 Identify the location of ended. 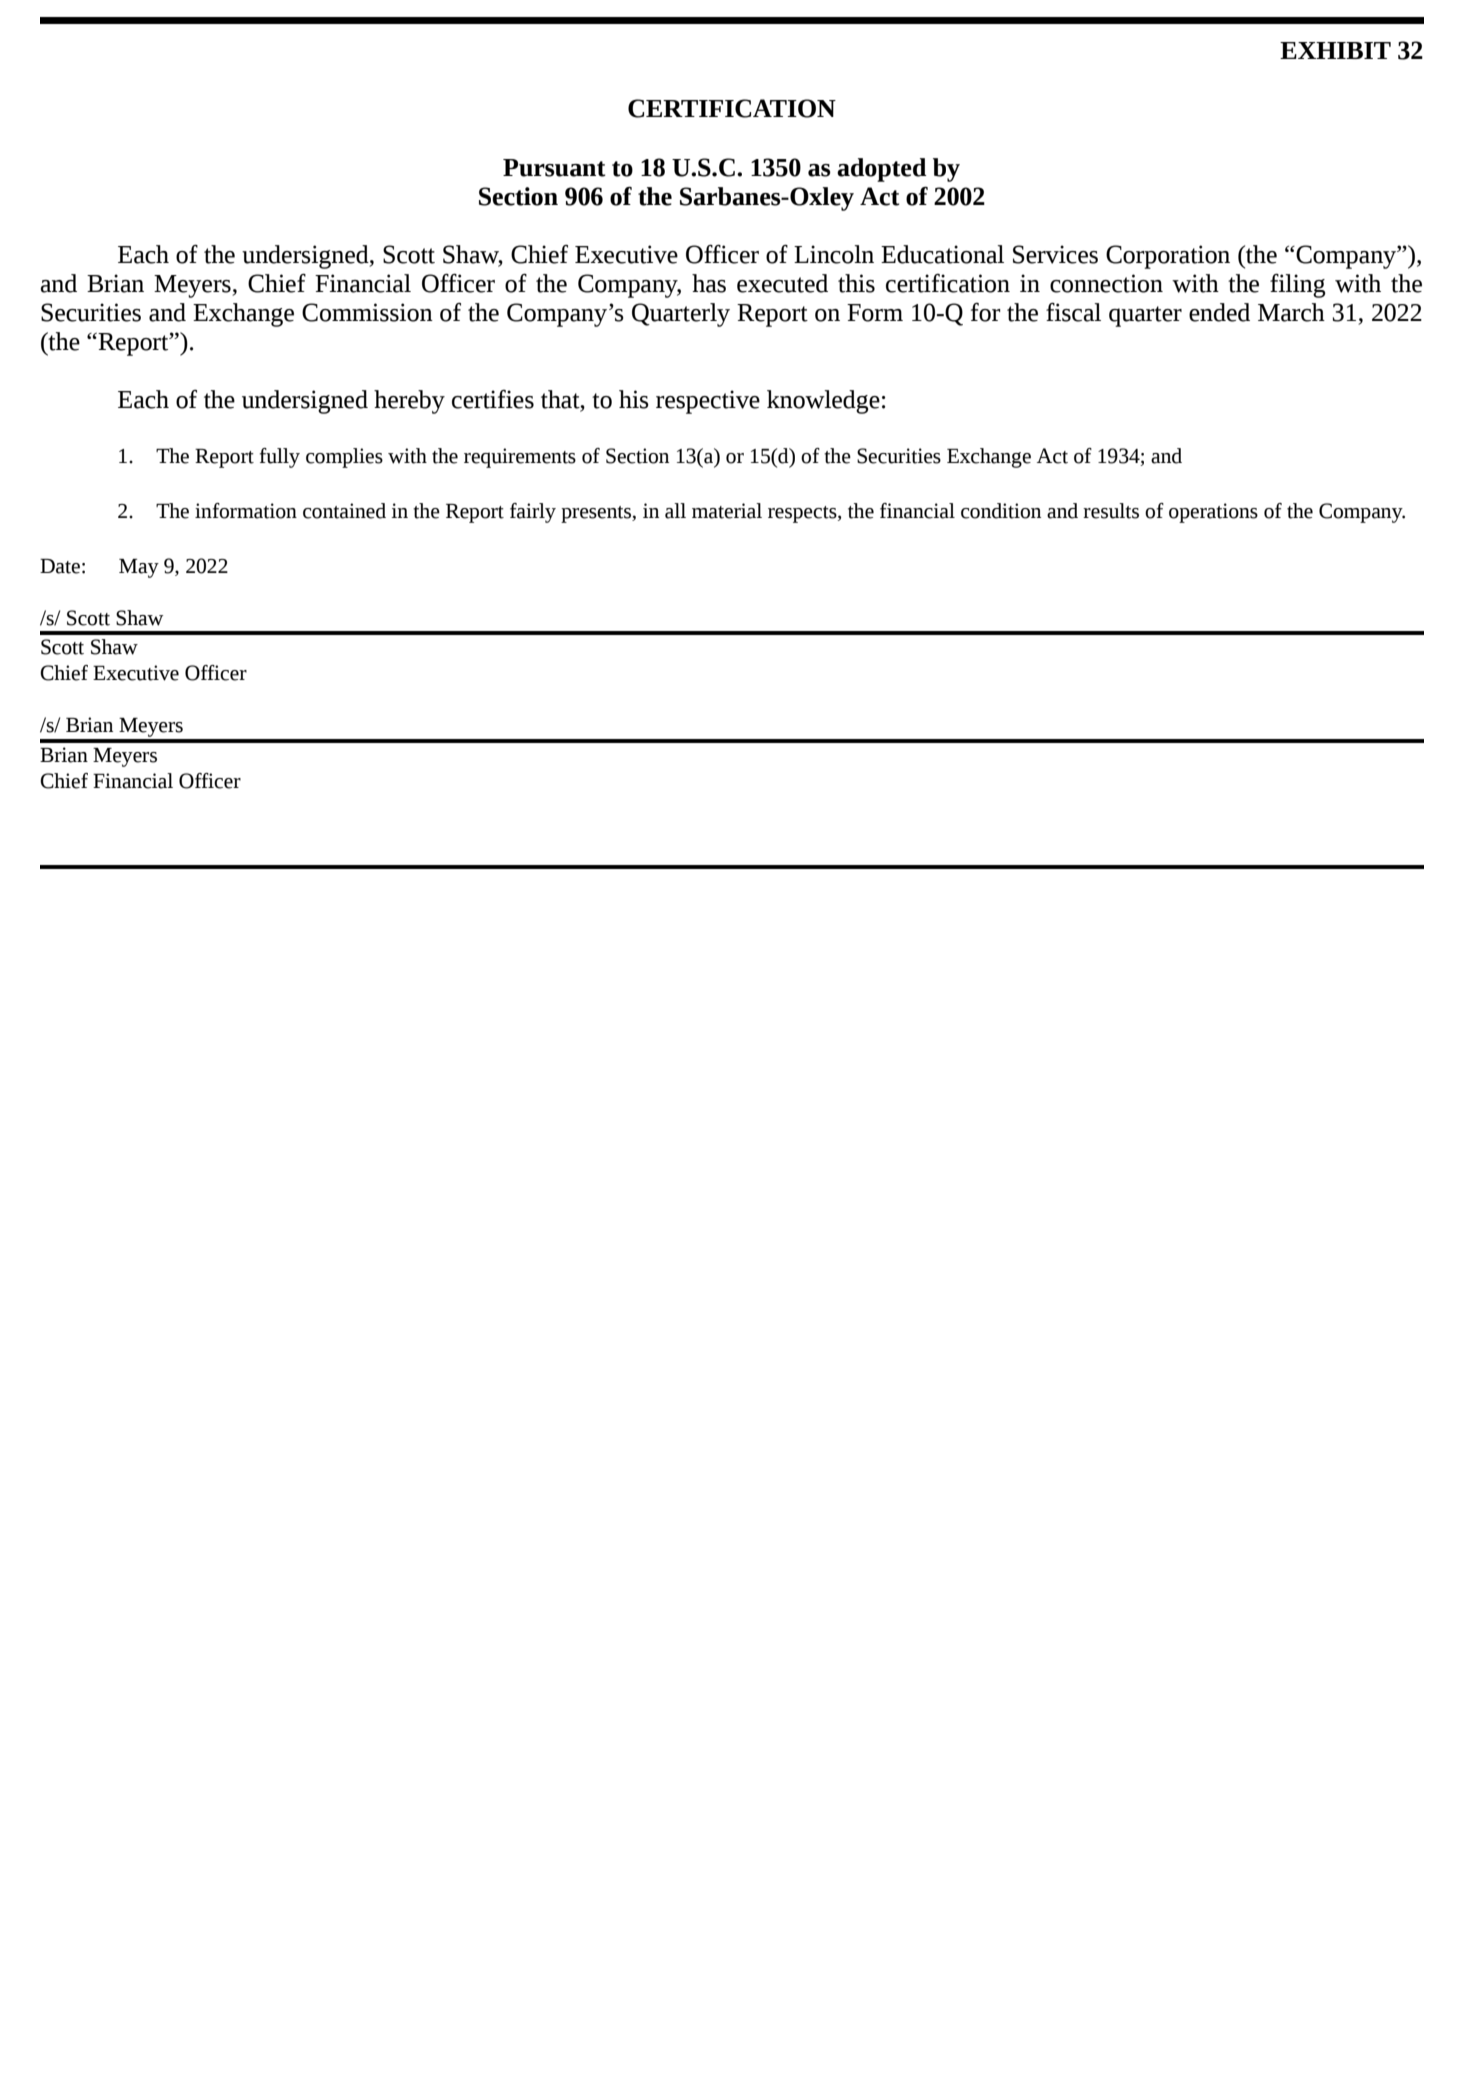
(1219, 312).
